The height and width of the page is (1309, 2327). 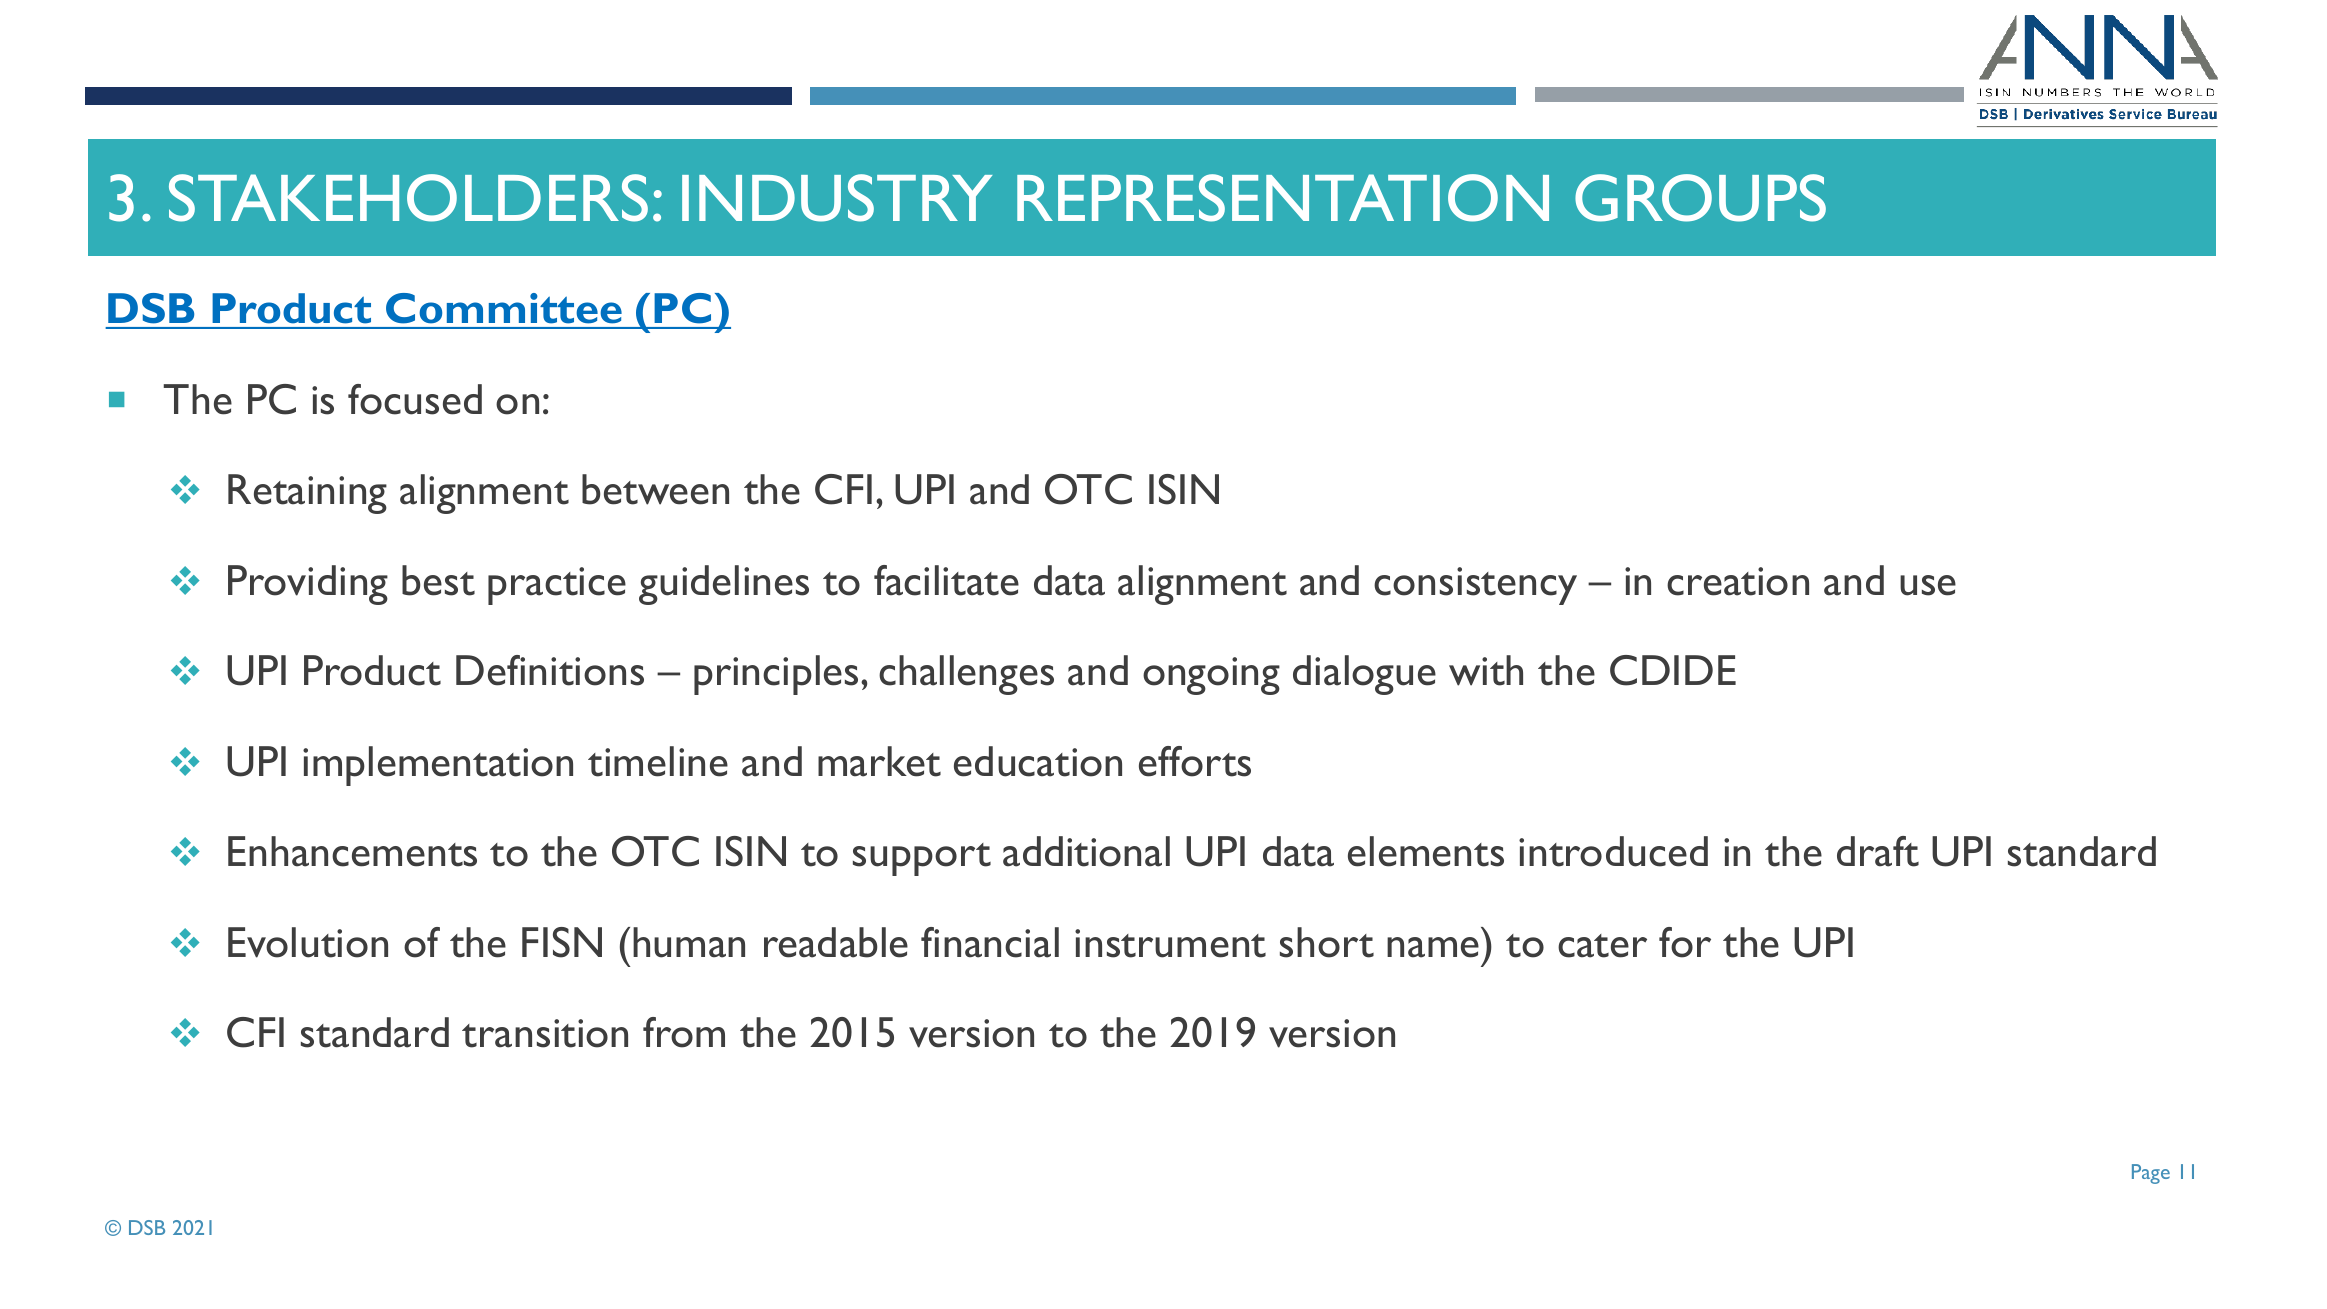 What do you see at coordinates (2151, 1174) in the page?
I see `Page` at bounding box center [2151, 1174].
